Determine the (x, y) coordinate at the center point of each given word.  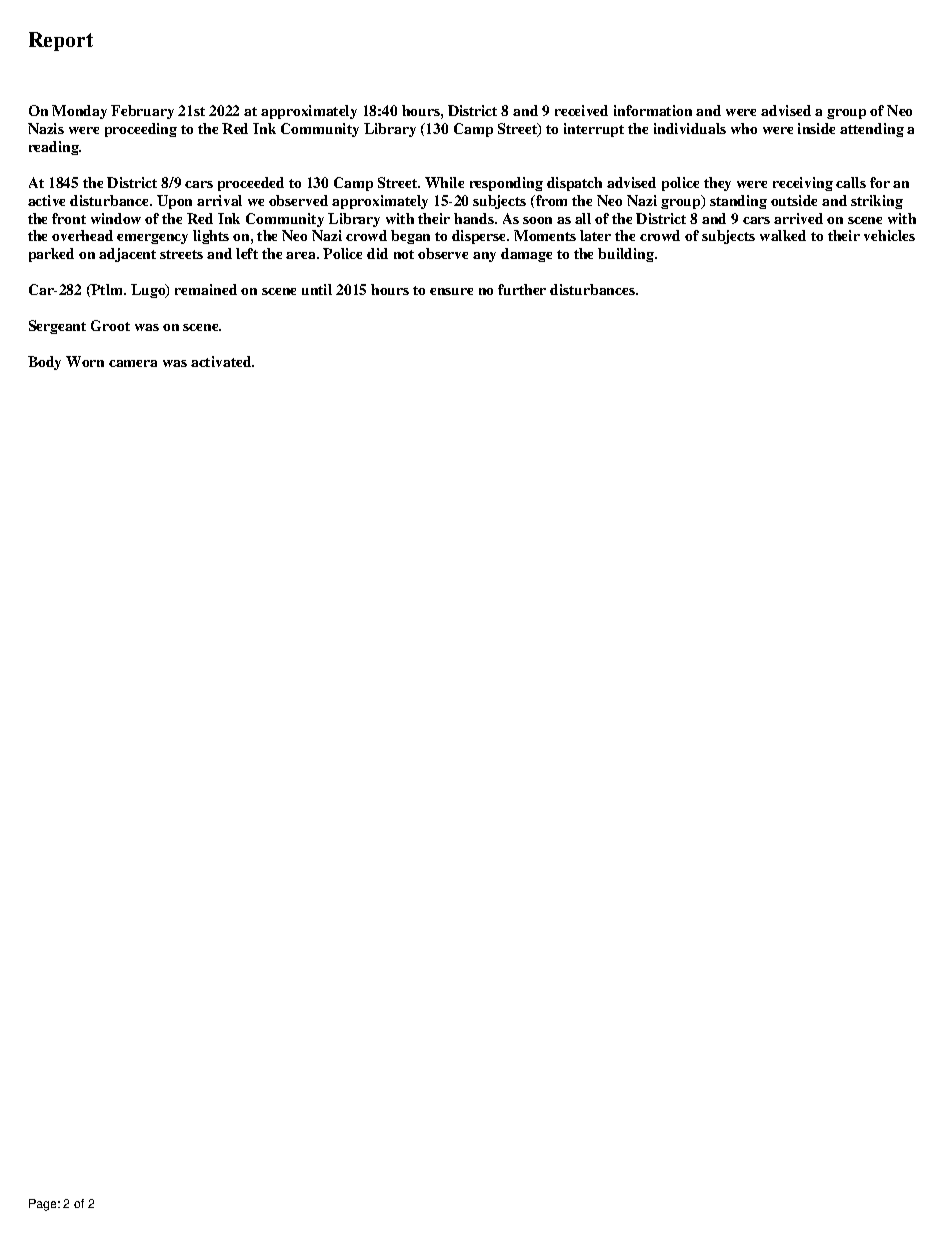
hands (475, 218)
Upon (174, 202)
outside (794, 200)
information (653, 110)
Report (61, 41)
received (581, 110)
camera (133, 363)
